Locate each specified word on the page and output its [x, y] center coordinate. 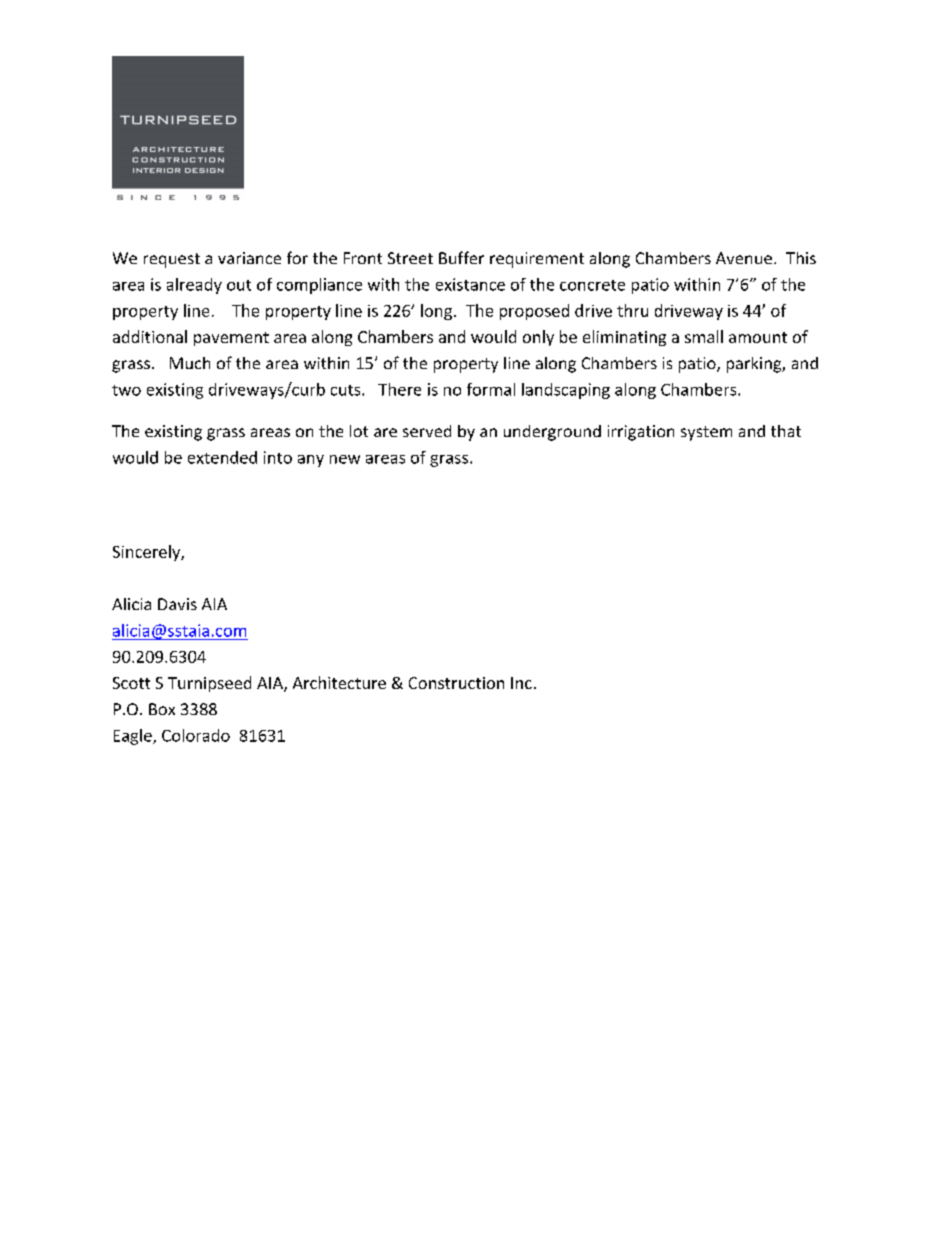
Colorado [196, 735]
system [706, 433]
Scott [131, 683]
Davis [177, 604]
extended [222, 457]
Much [190, 363]
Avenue [744, 258]
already [194, 286]
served [427, 431]
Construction [456, 683]
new [345, 459]
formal [491, 389]
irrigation [641, 433]
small [704, 336]
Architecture [339, 682]
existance [470, 284]
